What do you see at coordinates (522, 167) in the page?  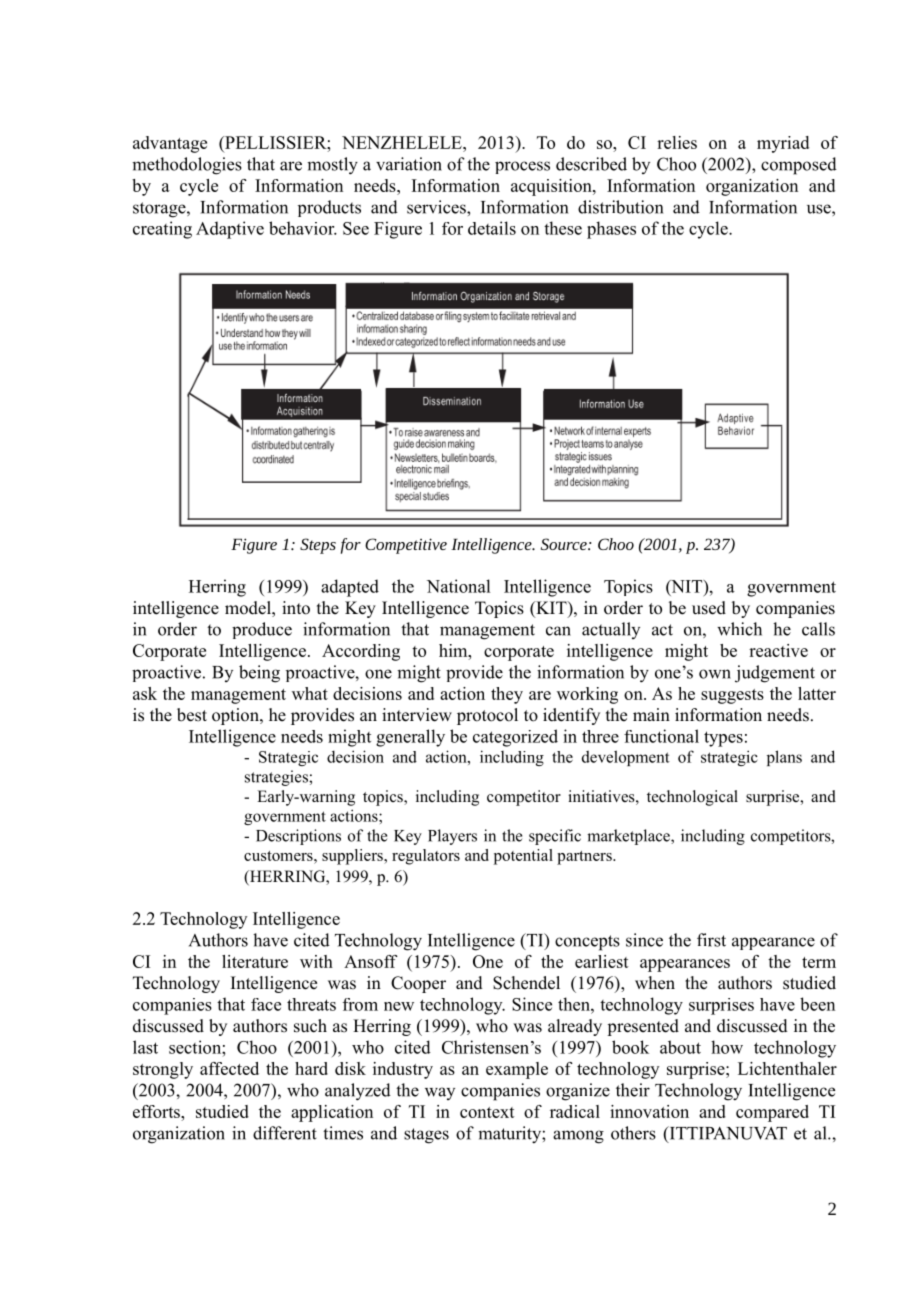 I see `process` at bounding box center [522, 167].
